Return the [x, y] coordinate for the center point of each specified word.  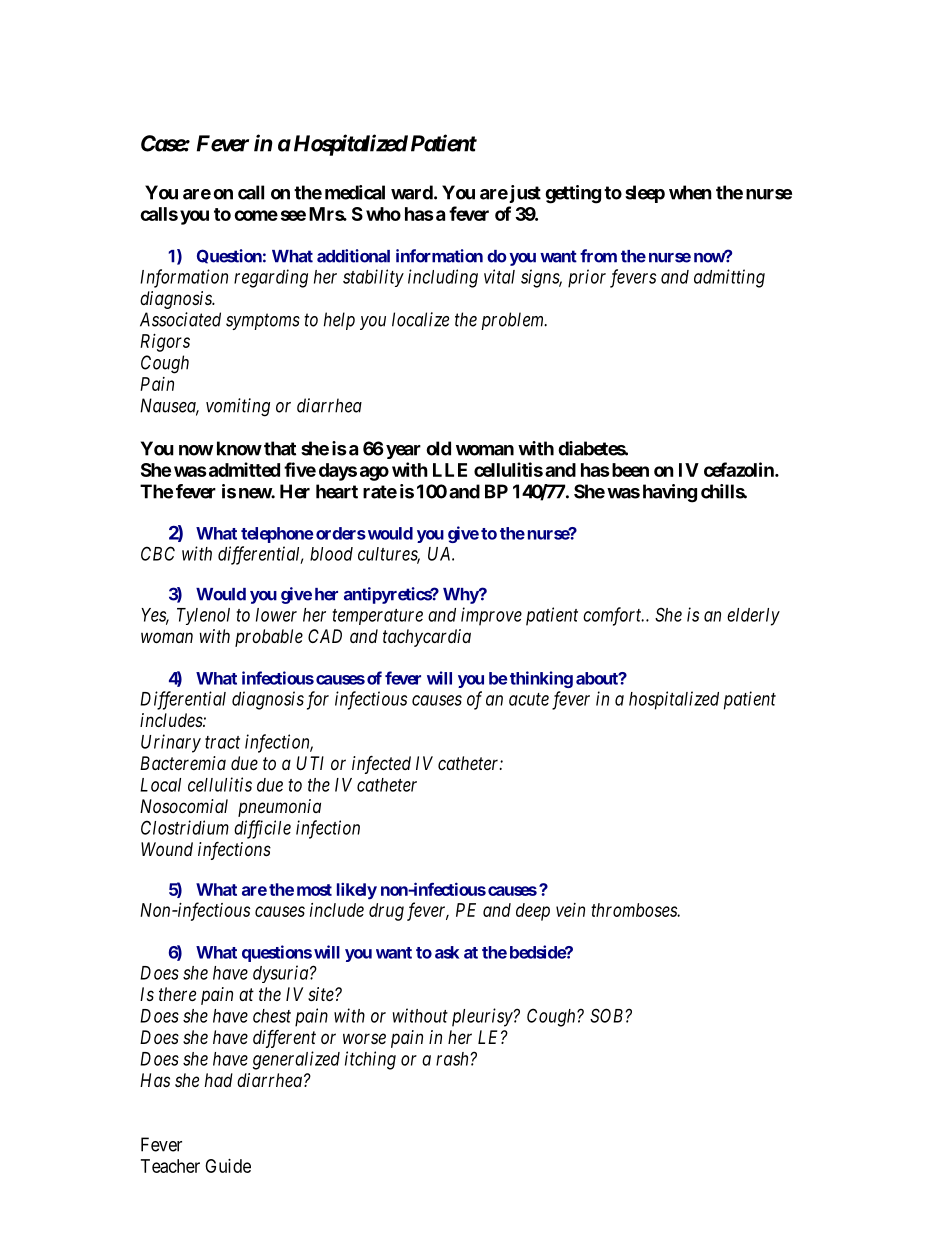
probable [269, 638]
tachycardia [427, 638]
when [690, 192]
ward [412, 192]
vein [570, 910]
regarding [271, 278]
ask [447, 952]
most [314, 890]
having [670, 493]
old [438, 448]
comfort [613, 616]
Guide [228, 1166]
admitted [243, 469]
